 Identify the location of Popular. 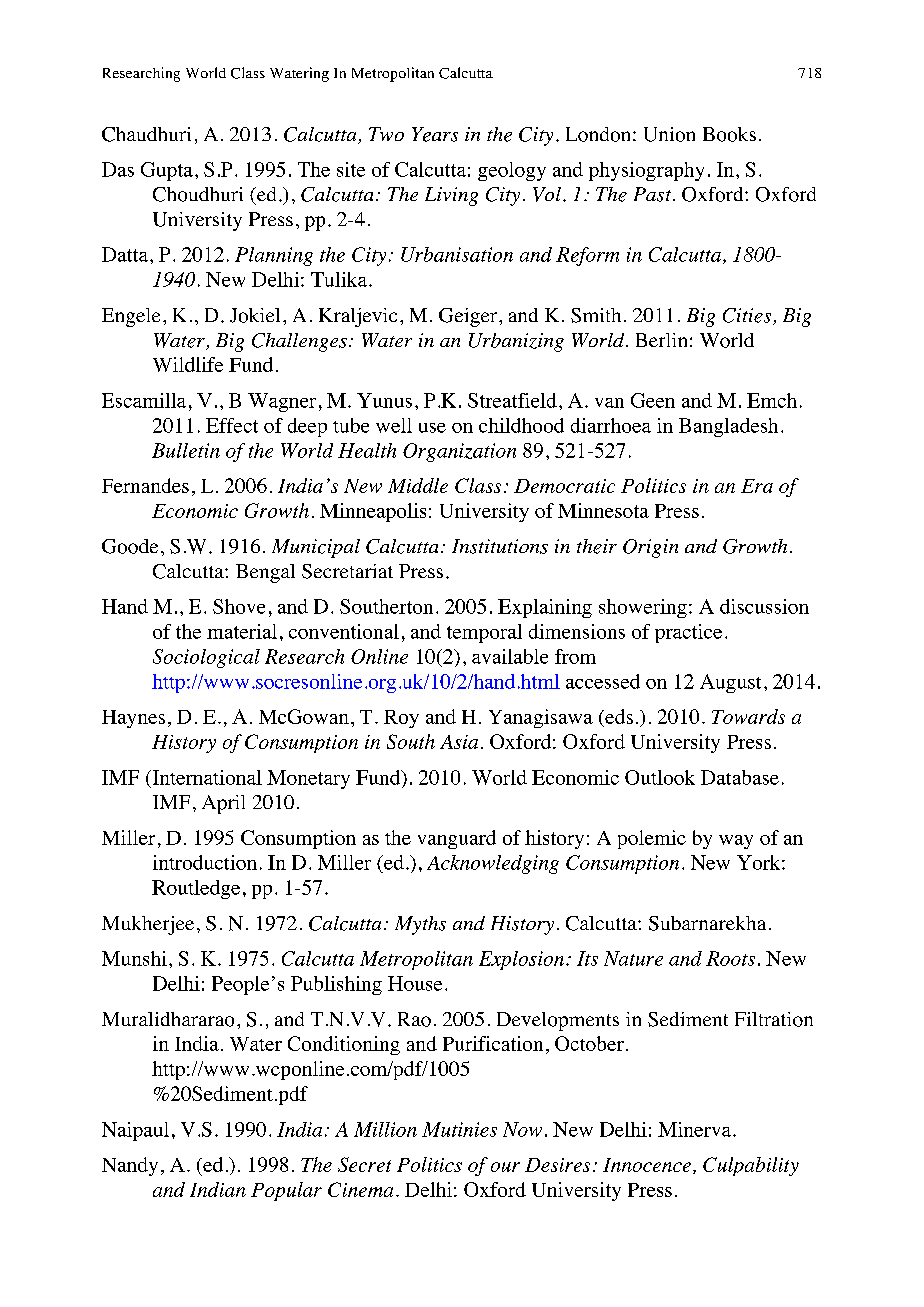
(286, 1191).
